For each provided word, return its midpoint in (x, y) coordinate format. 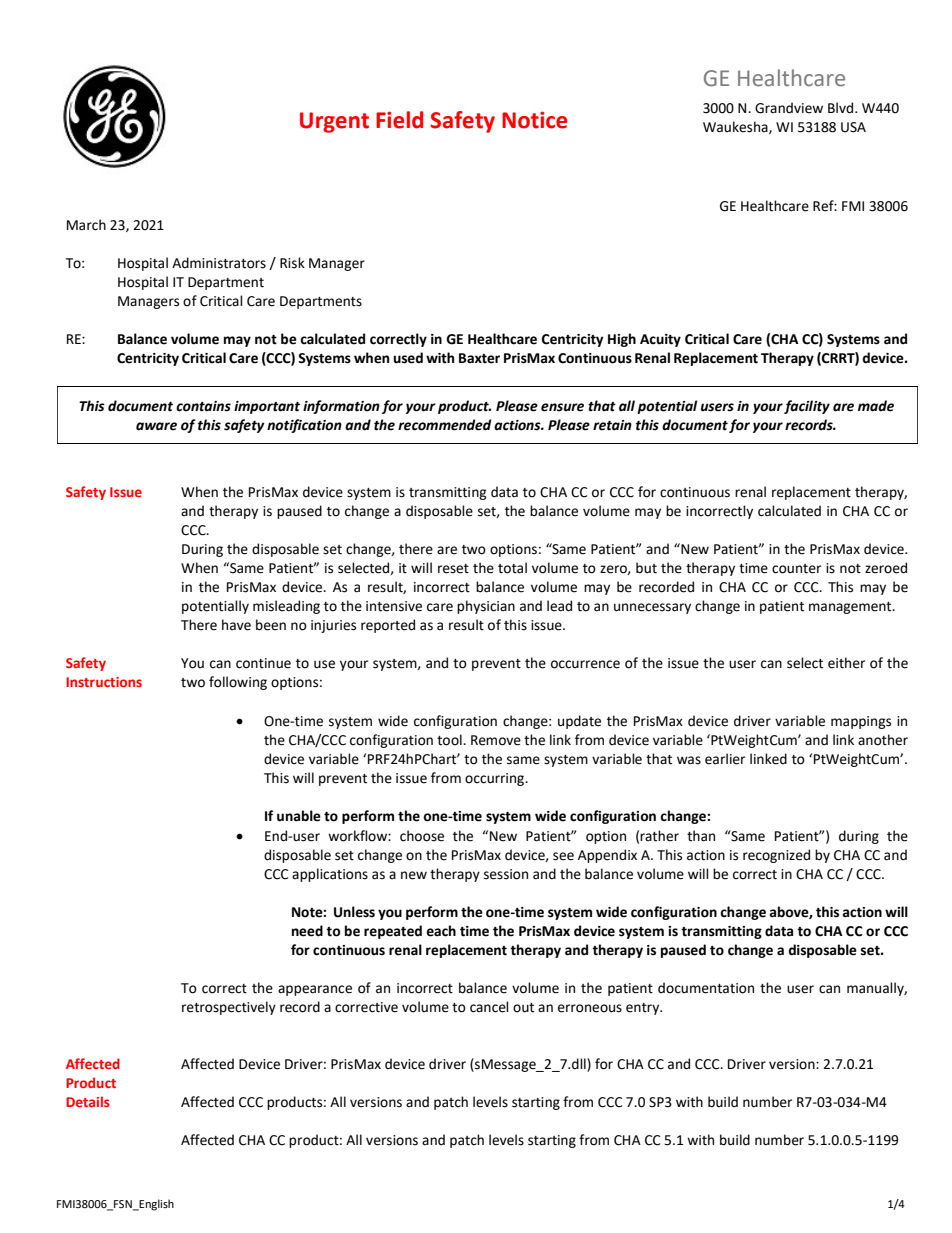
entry (644, 1009)
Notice (534, 120)
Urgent (334, 122)
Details (88, 1101)
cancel (489, 1007)
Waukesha (736, 127)
